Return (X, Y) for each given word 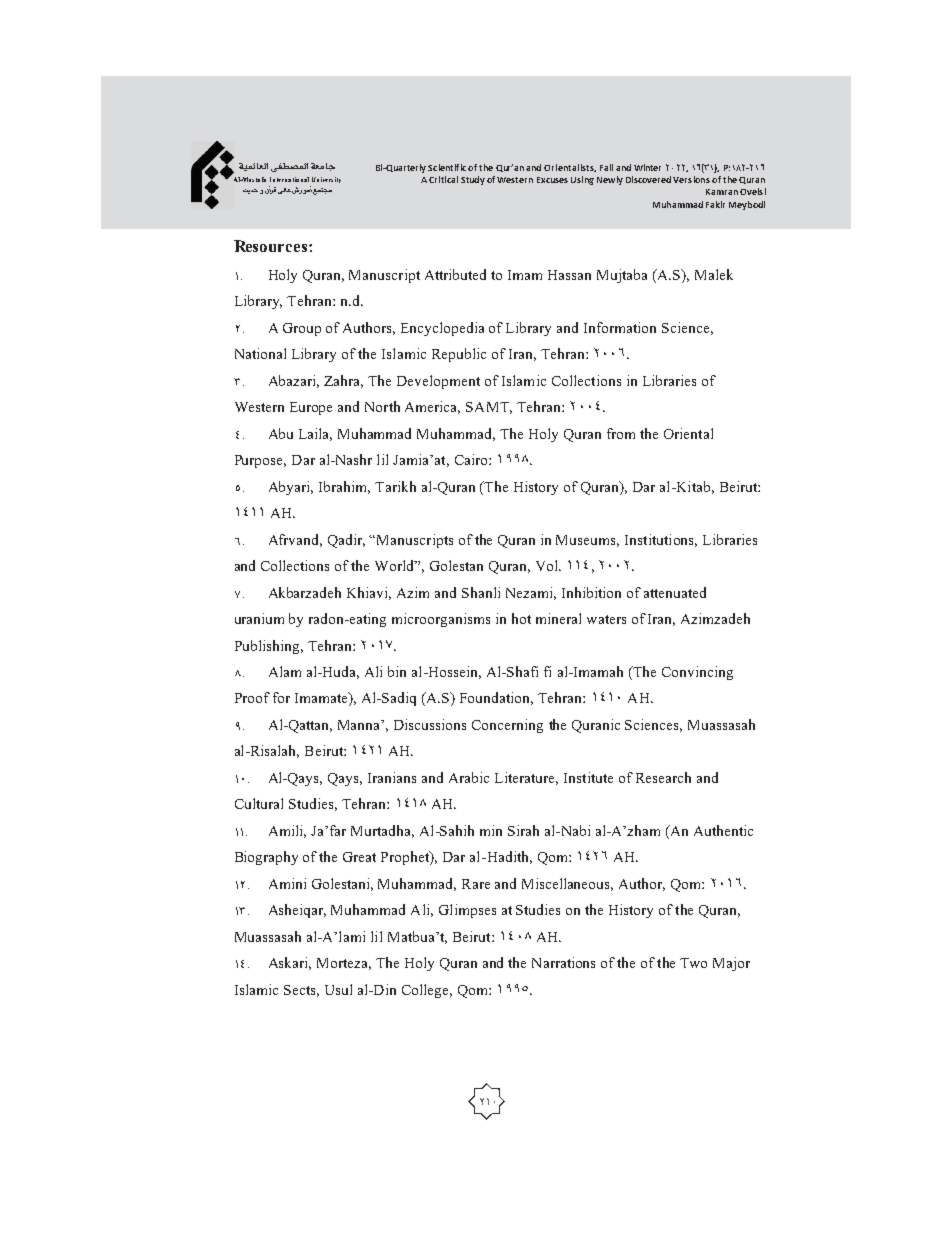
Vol (548, 565)
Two (693, 963)
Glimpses (467, 911)
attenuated (675, 592)
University (326, 180)
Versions (691, 179)
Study (473, 180)
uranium (259, 618)
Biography (266, 858)
